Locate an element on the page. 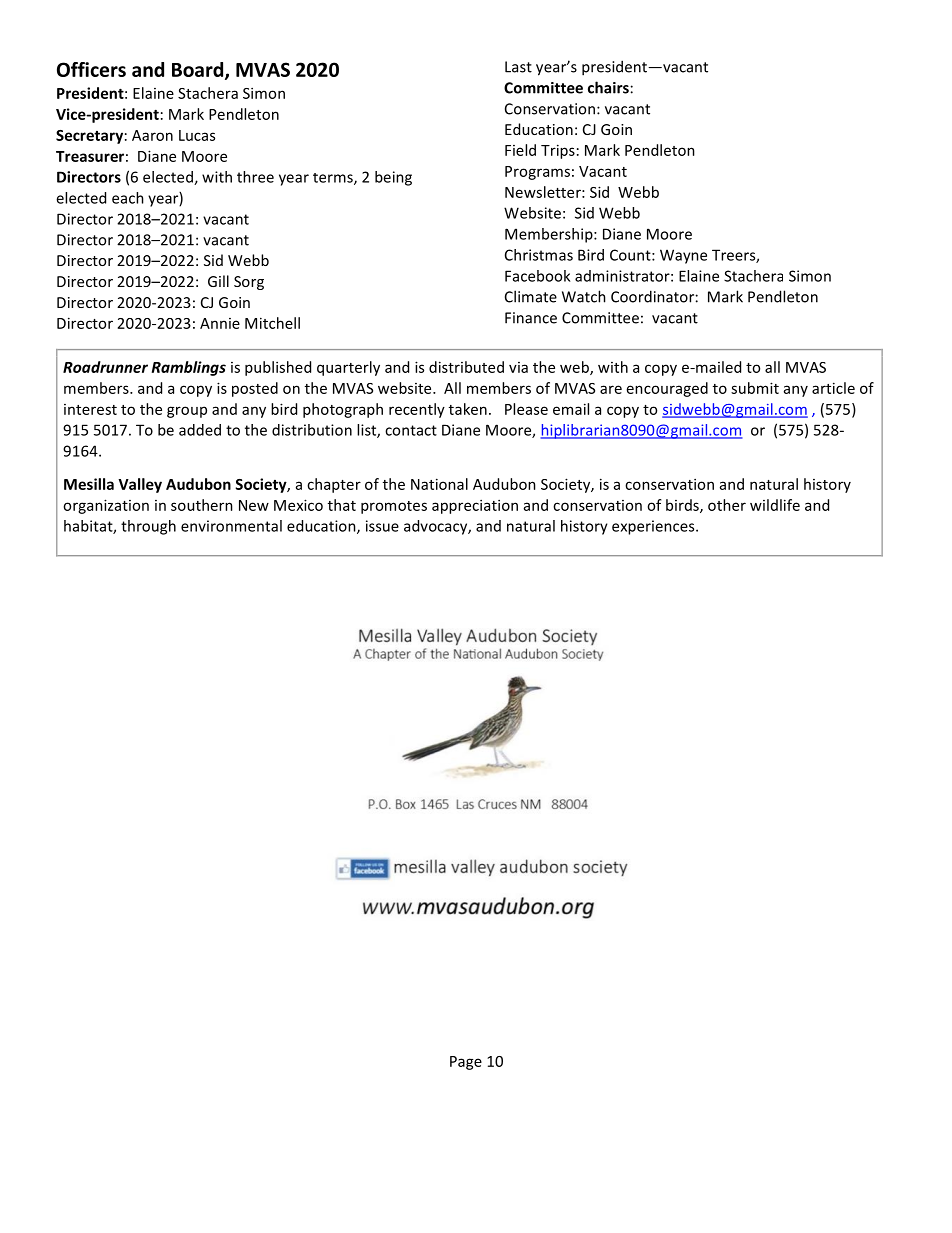  Board is located at coordinates (199, 70).
